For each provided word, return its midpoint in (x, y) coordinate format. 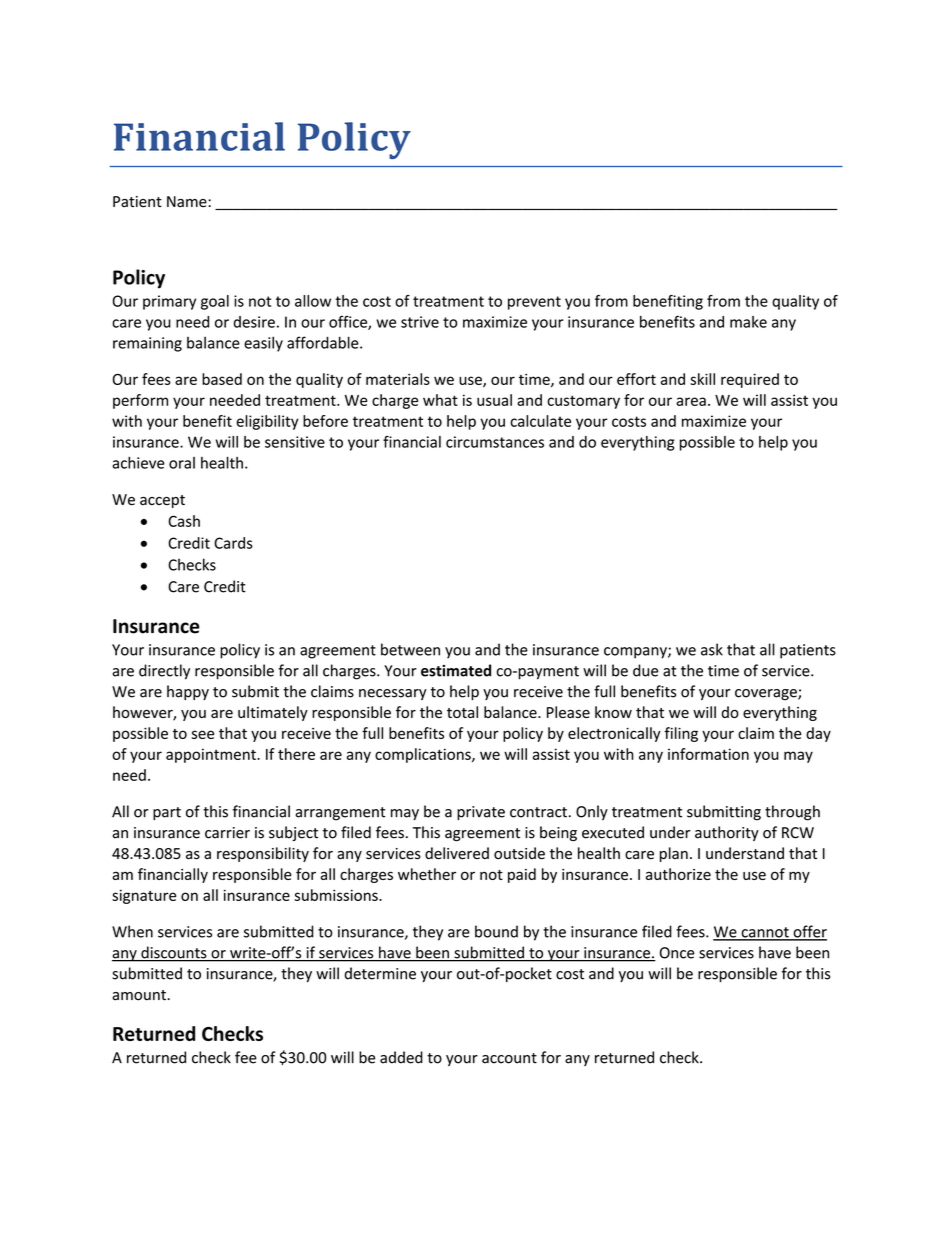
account (509, 1058)
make (748, 322)
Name (188, 202)
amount (139, 995)
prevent (534, 303)
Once (677, 953)
